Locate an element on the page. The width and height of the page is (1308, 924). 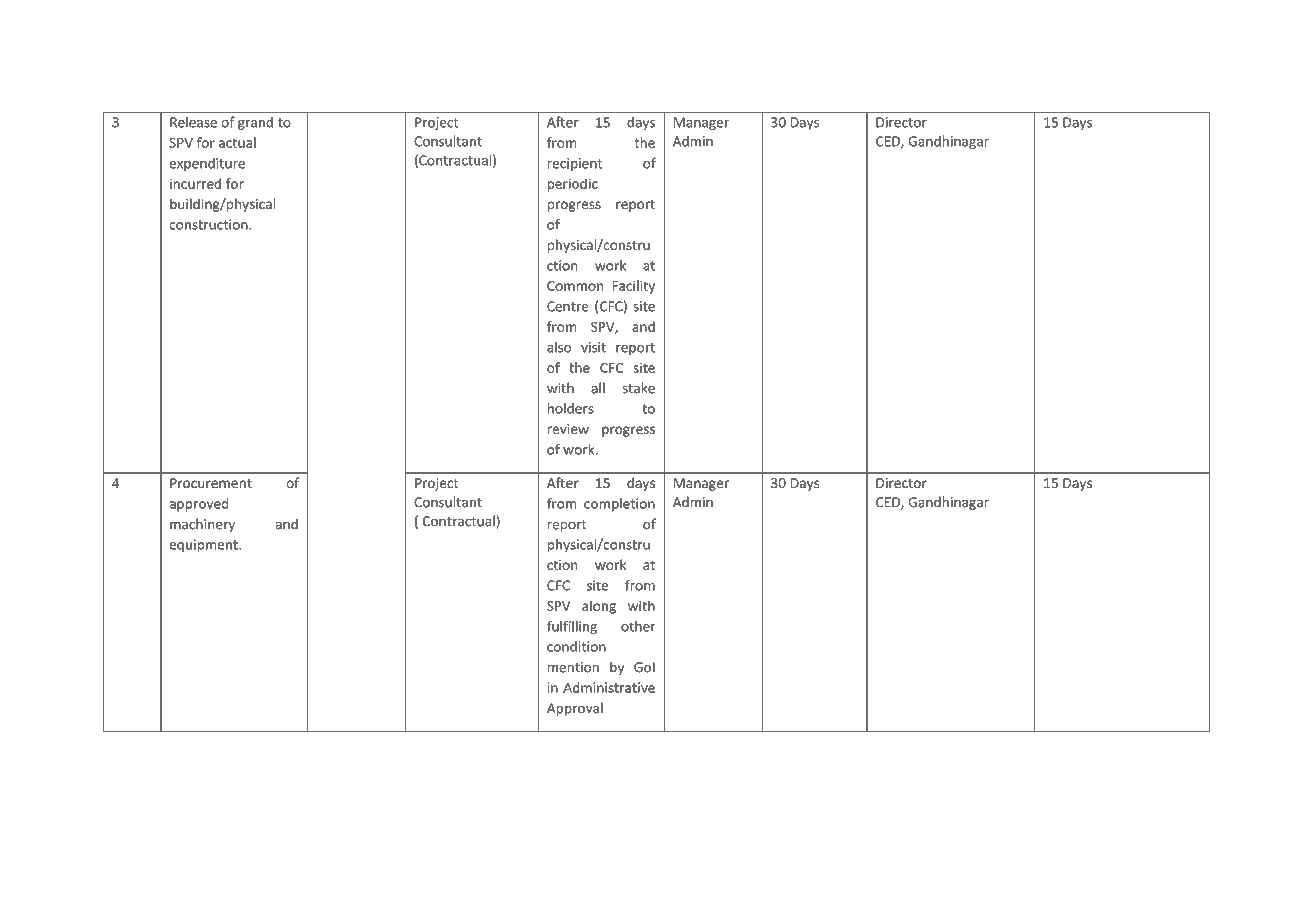
equipment is located at coordinates (205, 546).
